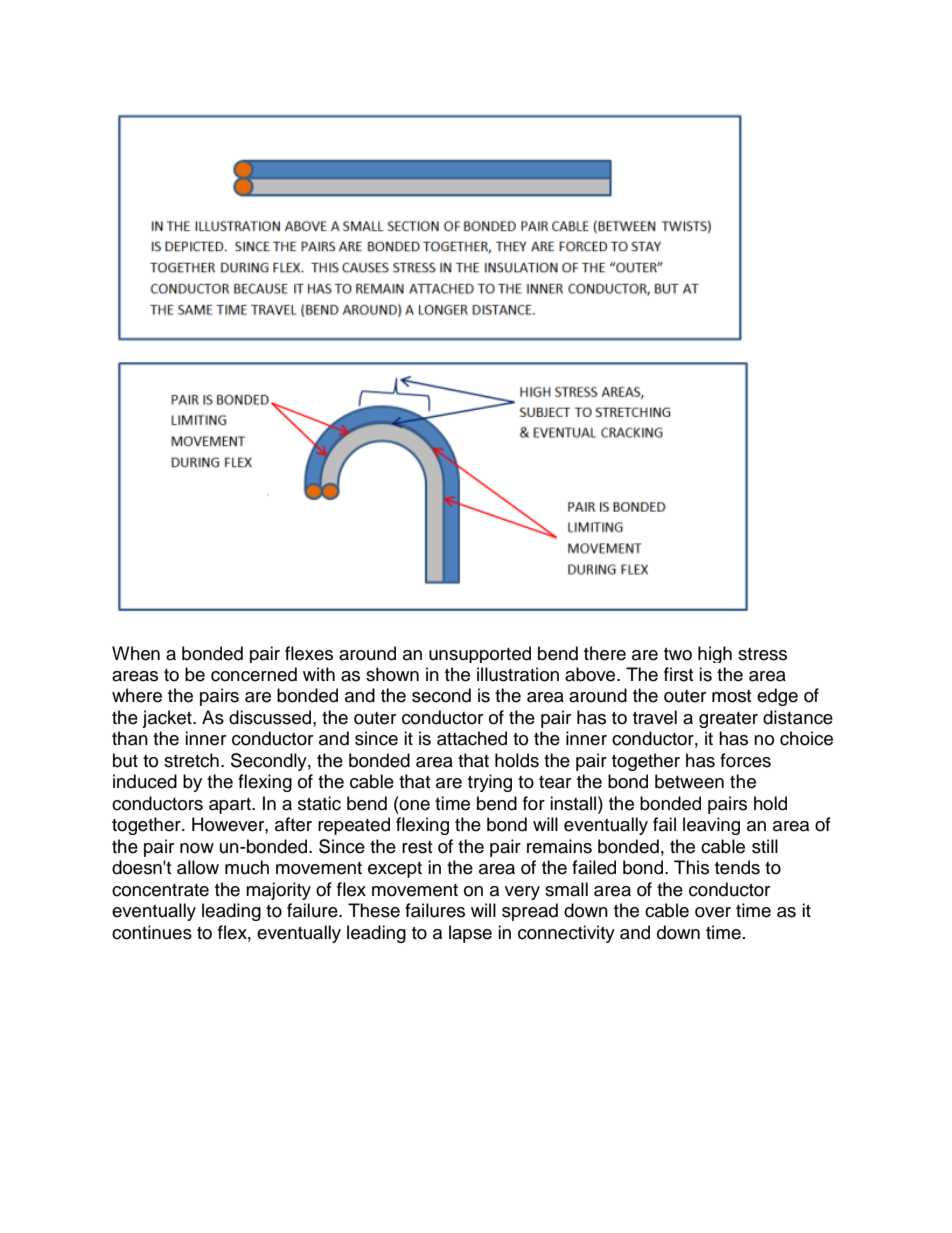 The height and width of the page is (1233, 952). I want to click on jacket, so click(168, 719).
